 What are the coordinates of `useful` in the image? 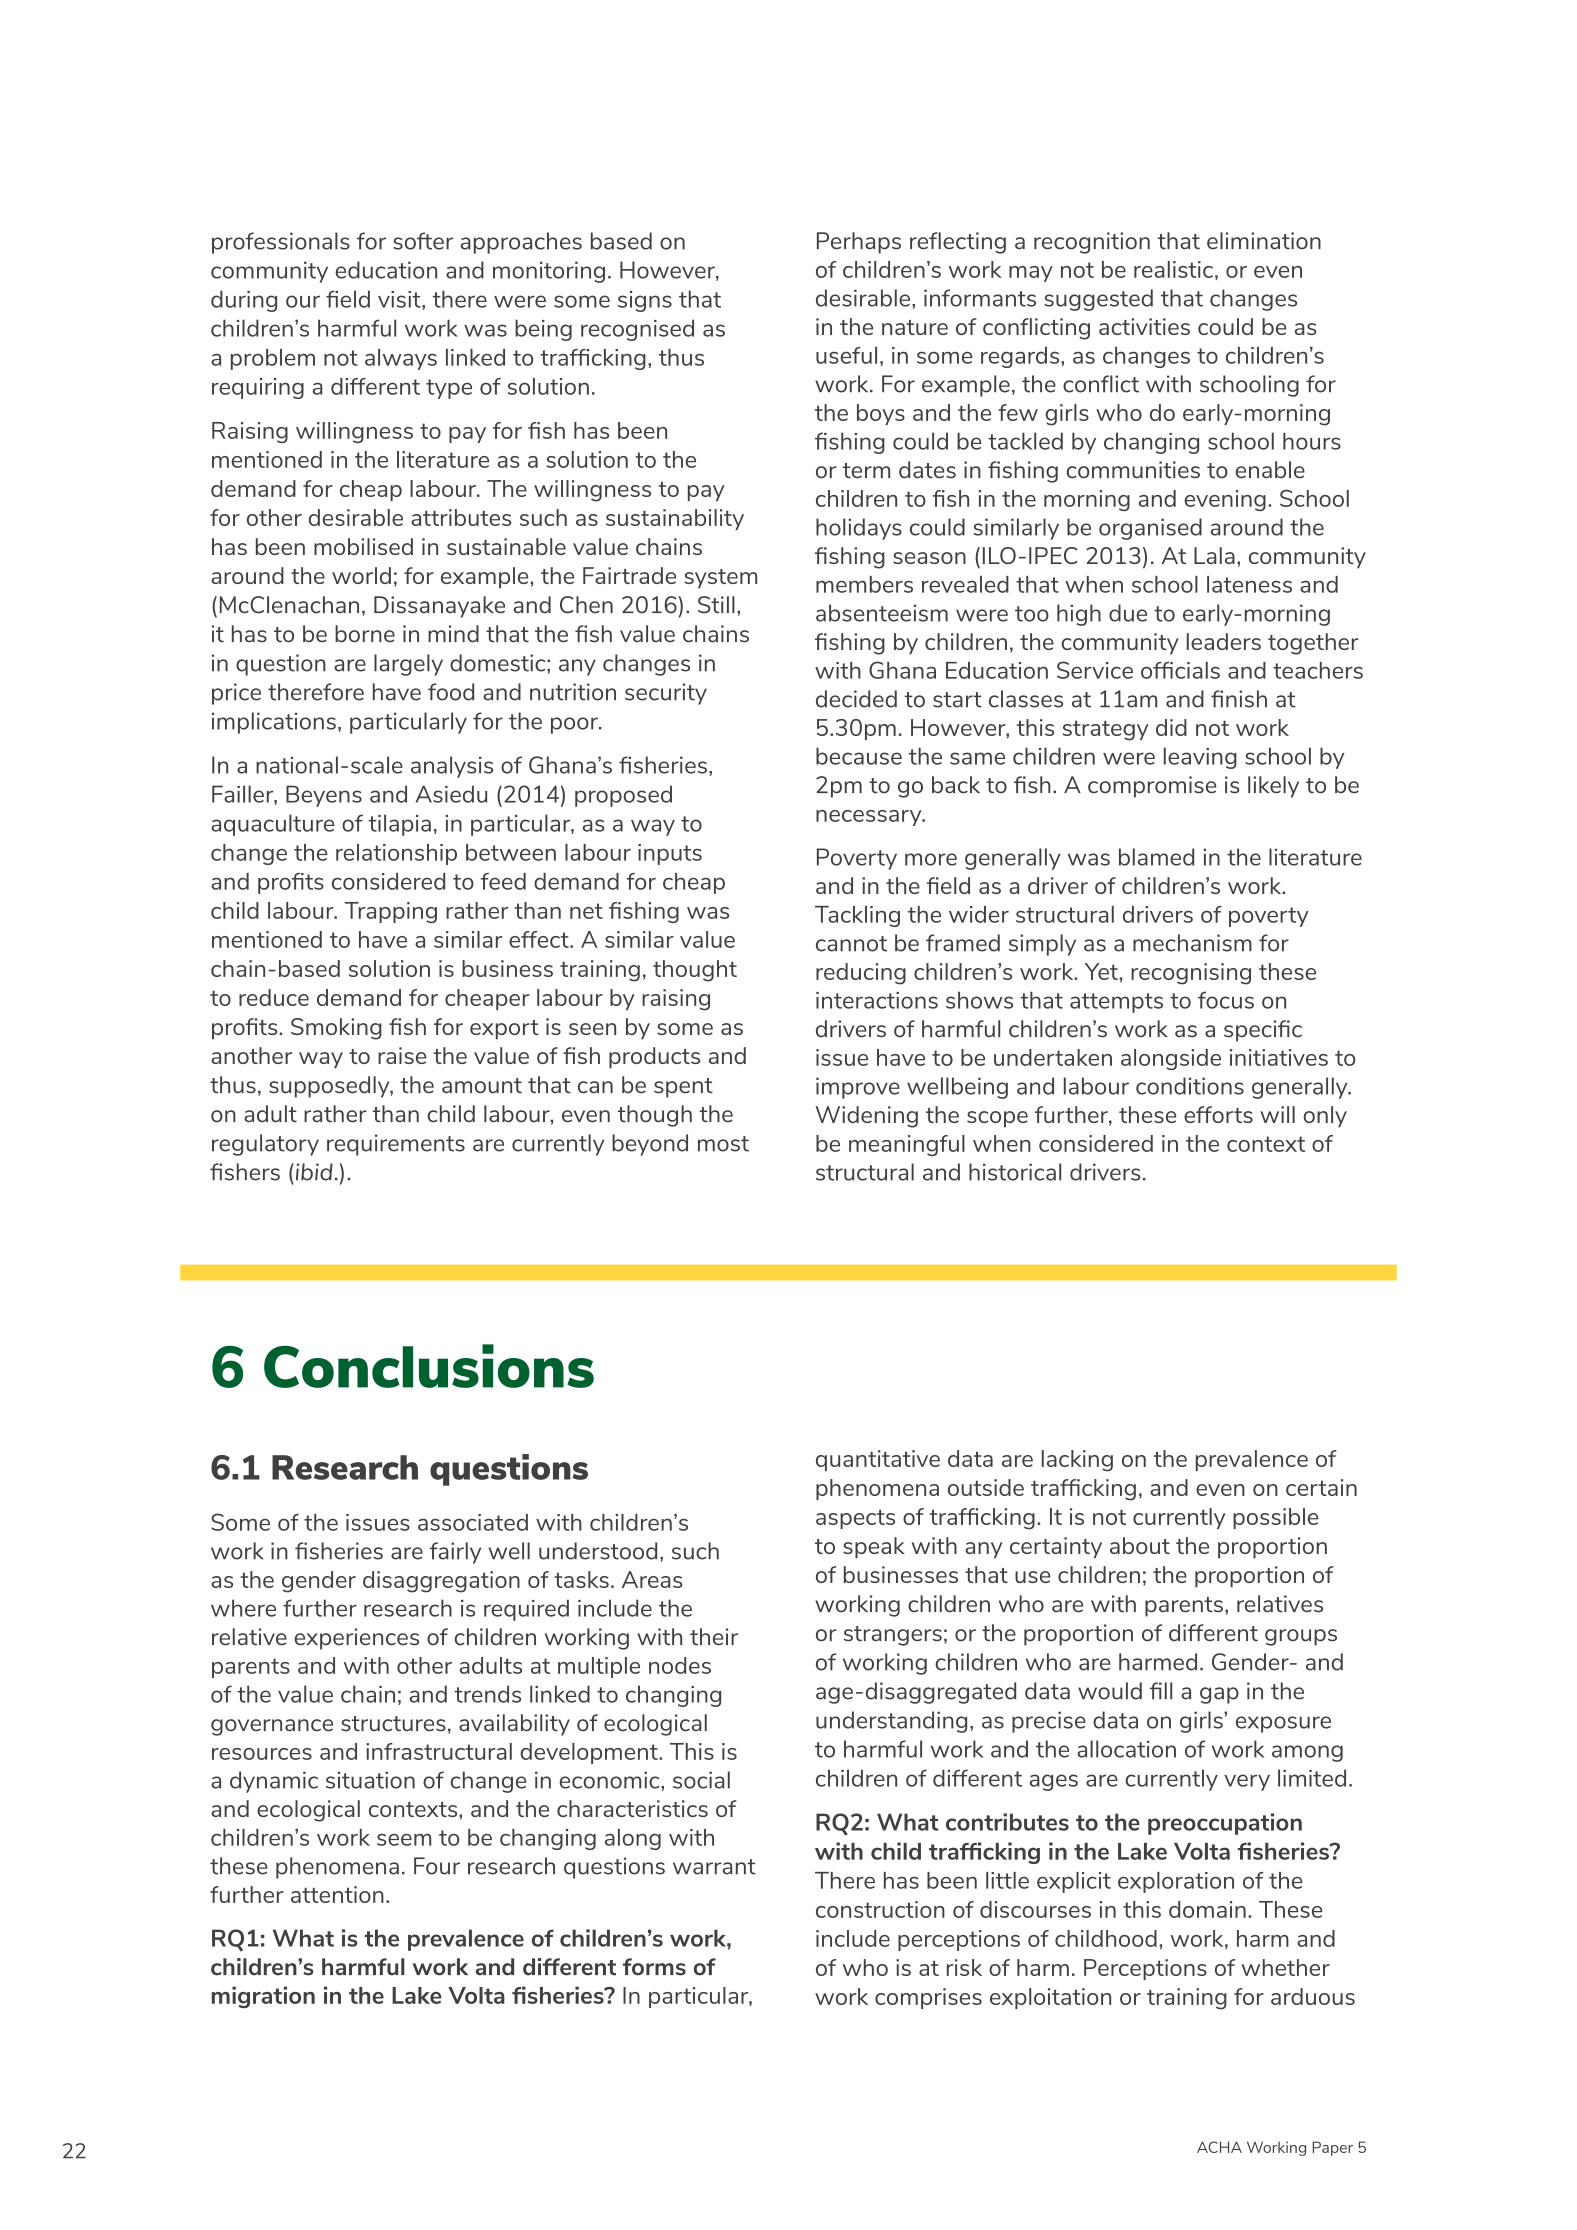 It's located at (846, 355).
